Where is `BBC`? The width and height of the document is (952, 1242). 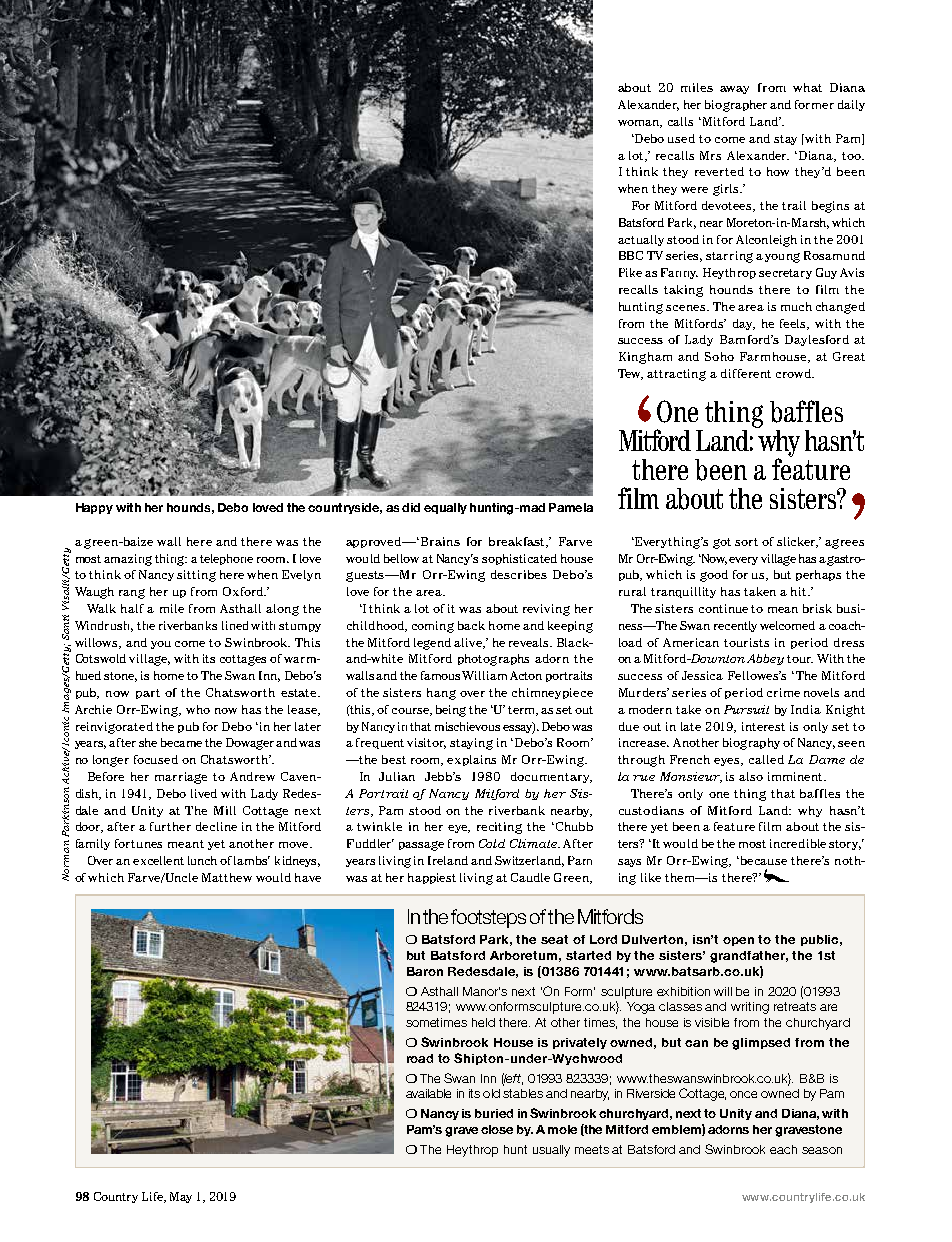 BBC is located at coordinates (631, 255).
